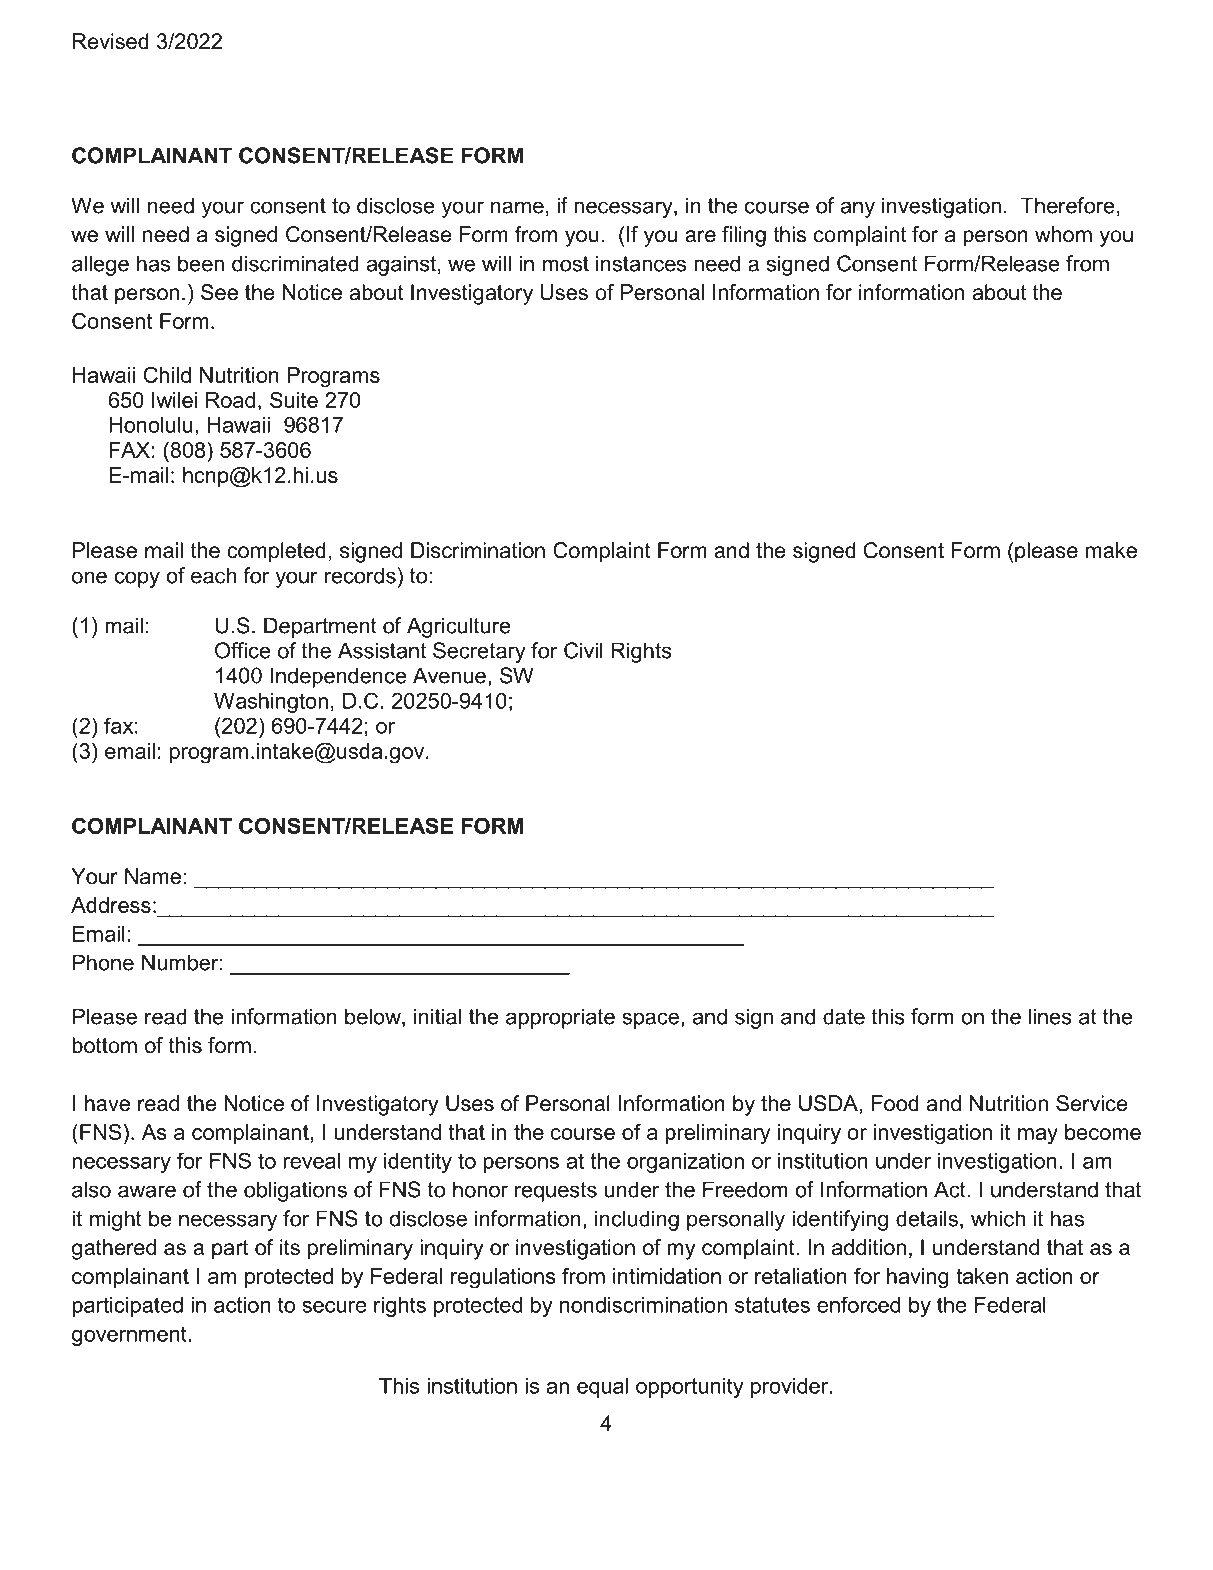  Describe the element at coordinates (583, 650) in the screenshot. I see `Civil` at that location.
